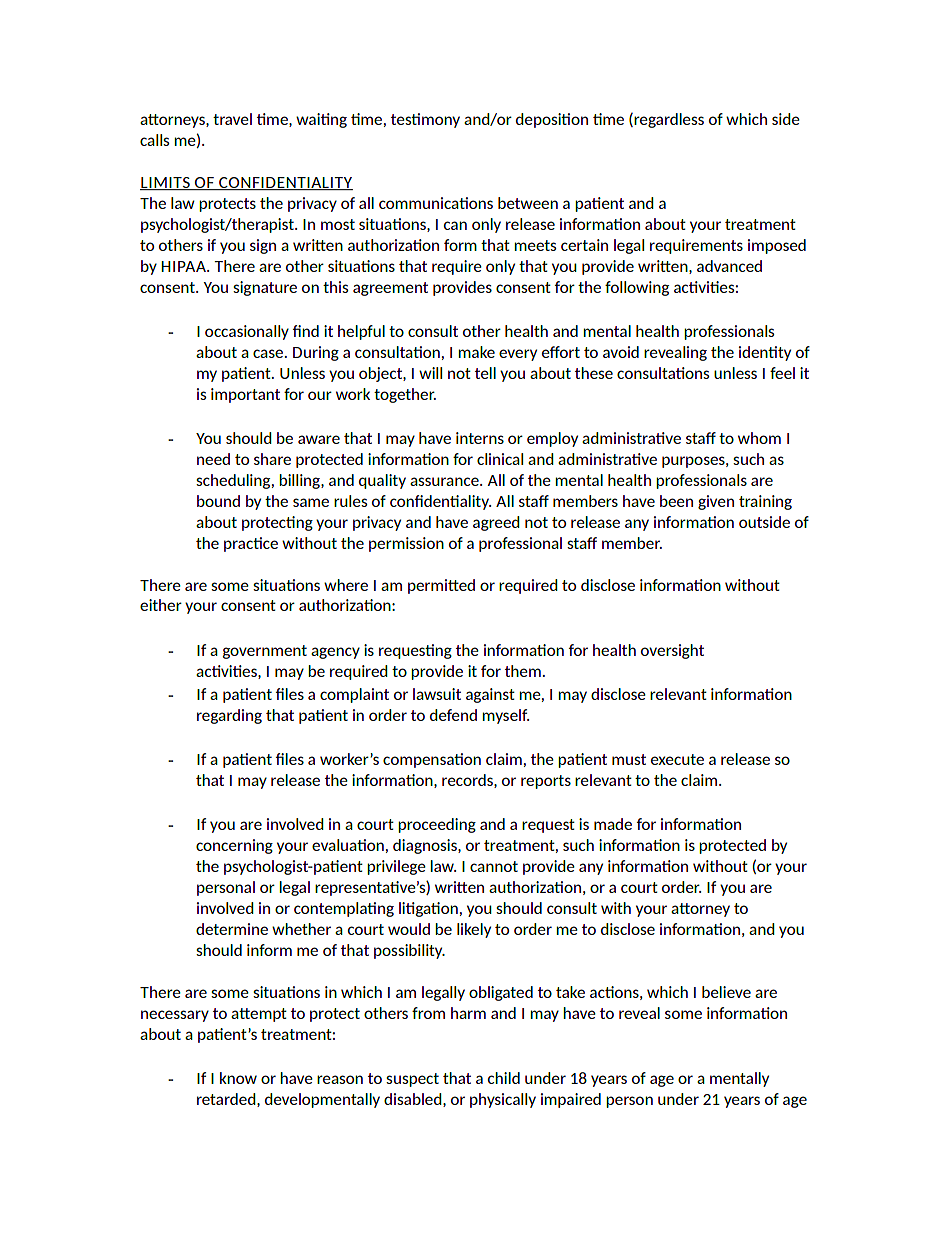 The width and height of the screenshot is (952, 1233). I want to click on believe, so click(726, 992).
